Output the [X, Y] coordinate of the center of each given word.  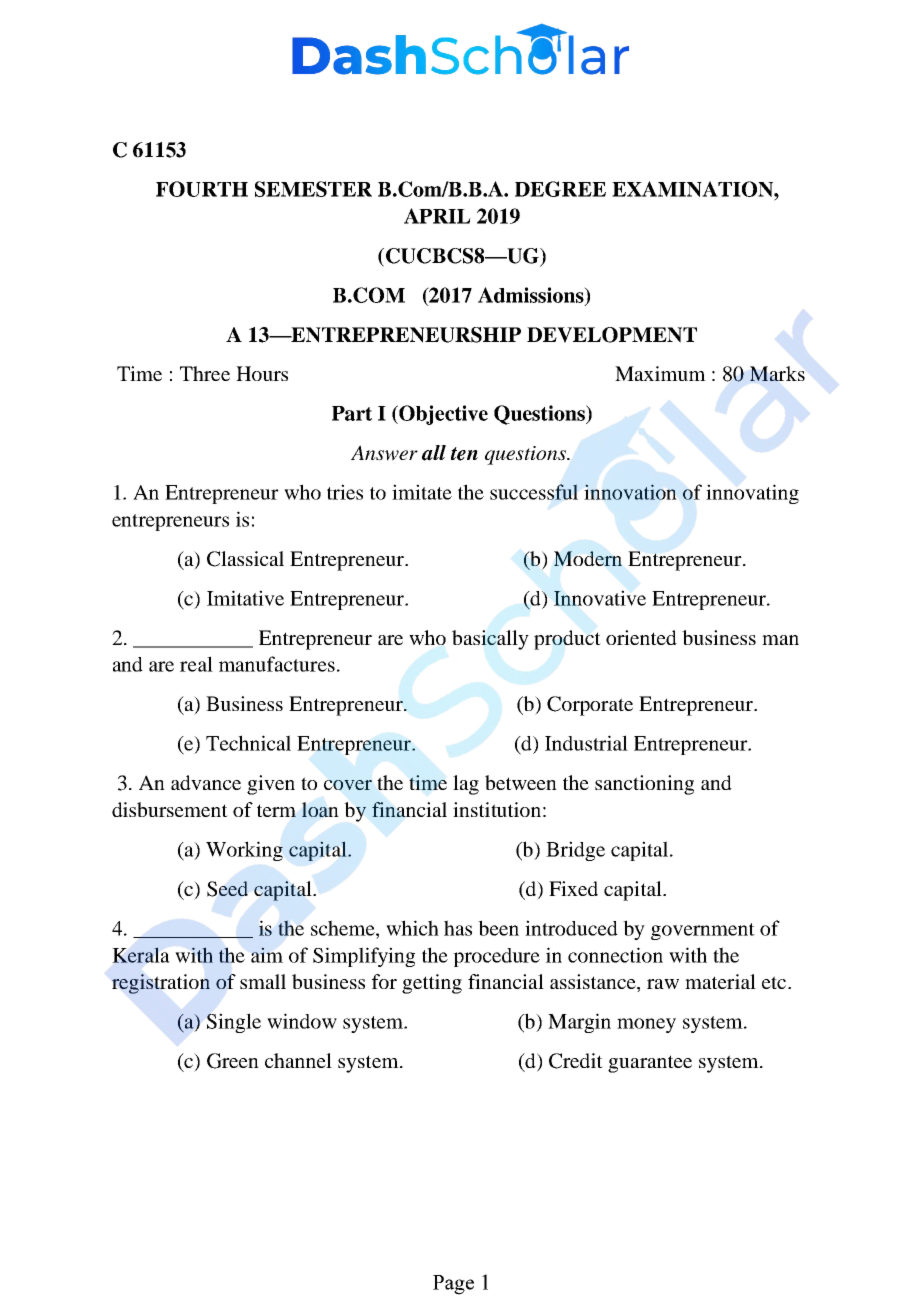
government [703, 931]
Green [233, 1061]
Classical [245, 559]
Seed [227, 889]
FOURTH [202, 189]
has [458, 928]
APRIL [437, 216]
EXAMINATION [693, 189]
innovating [752, 494]
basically [490, 640]
